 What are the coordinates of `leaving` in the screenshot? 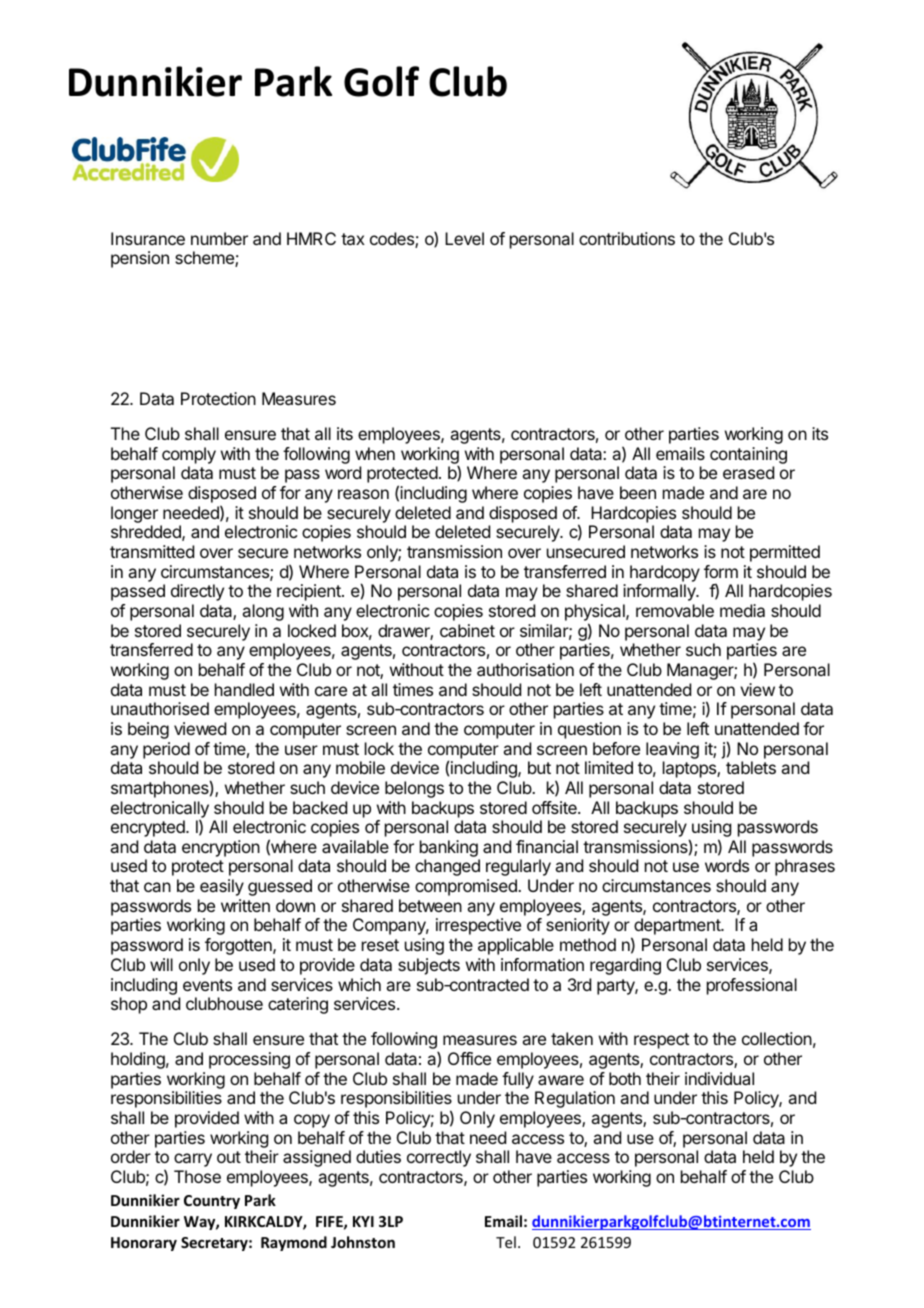 It's located at (672, 750).
